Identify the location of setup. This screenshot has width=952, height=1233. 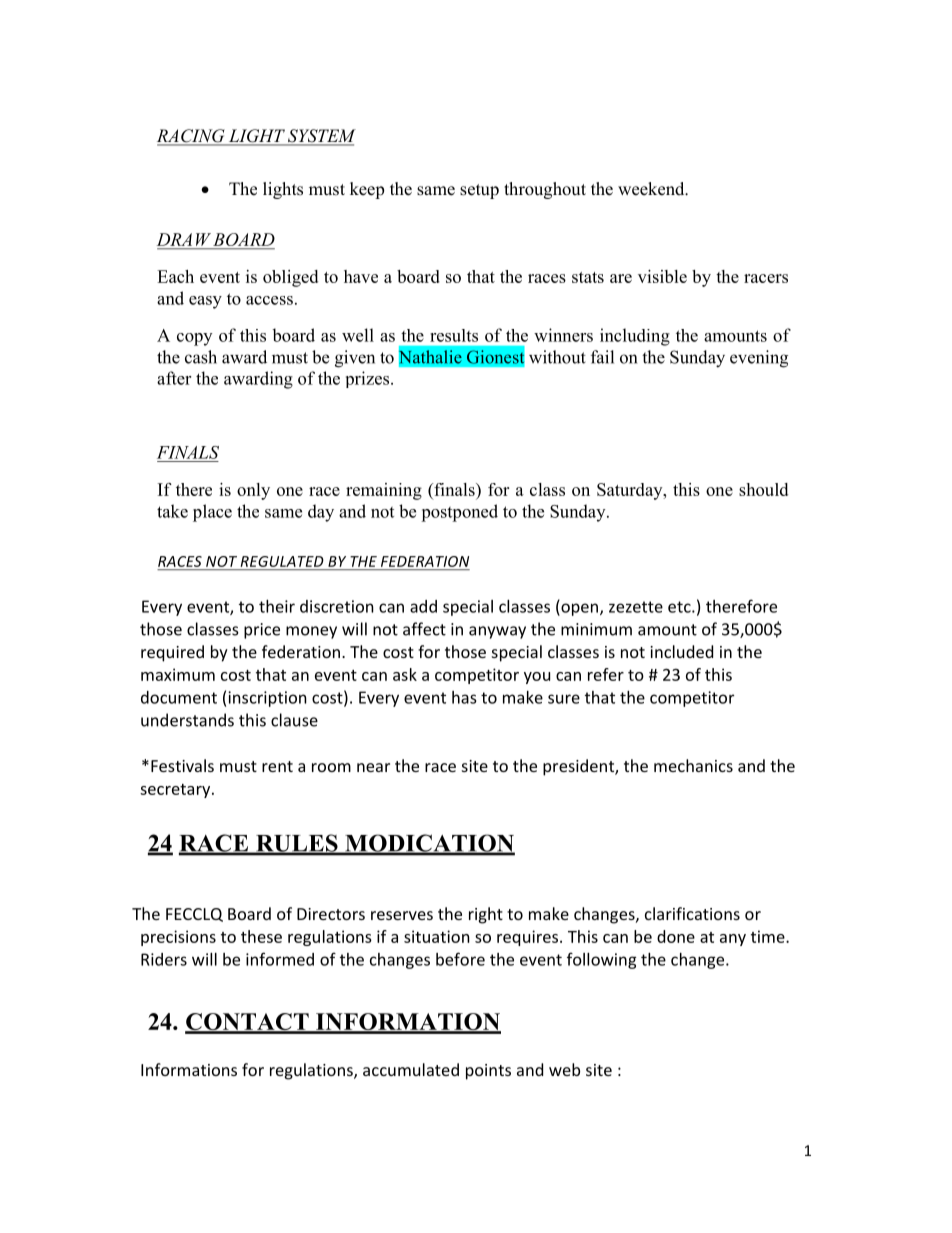
(479, 191).
